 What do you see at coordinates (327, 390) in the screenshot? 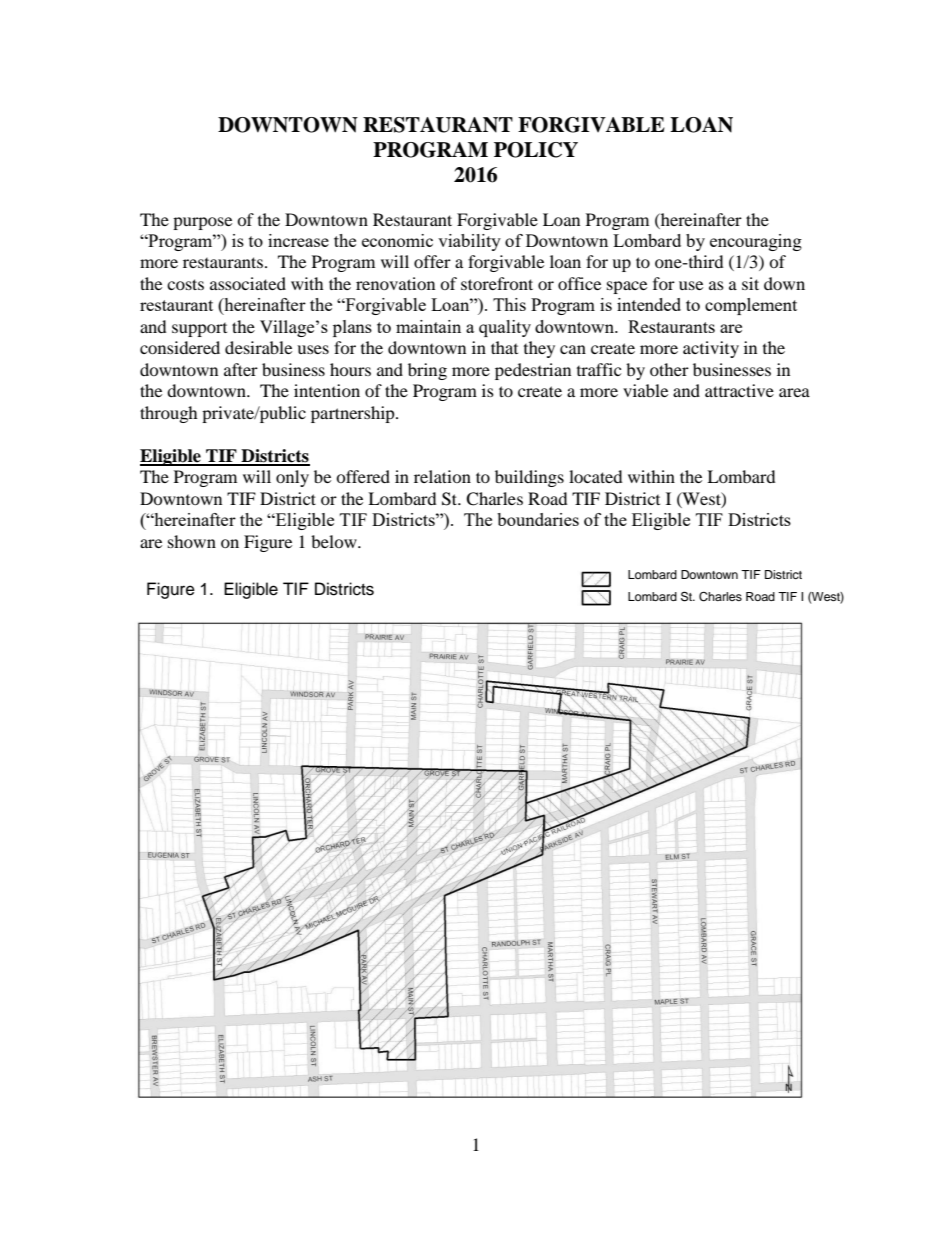
I see `intention` at bounding box center [327, 390].
